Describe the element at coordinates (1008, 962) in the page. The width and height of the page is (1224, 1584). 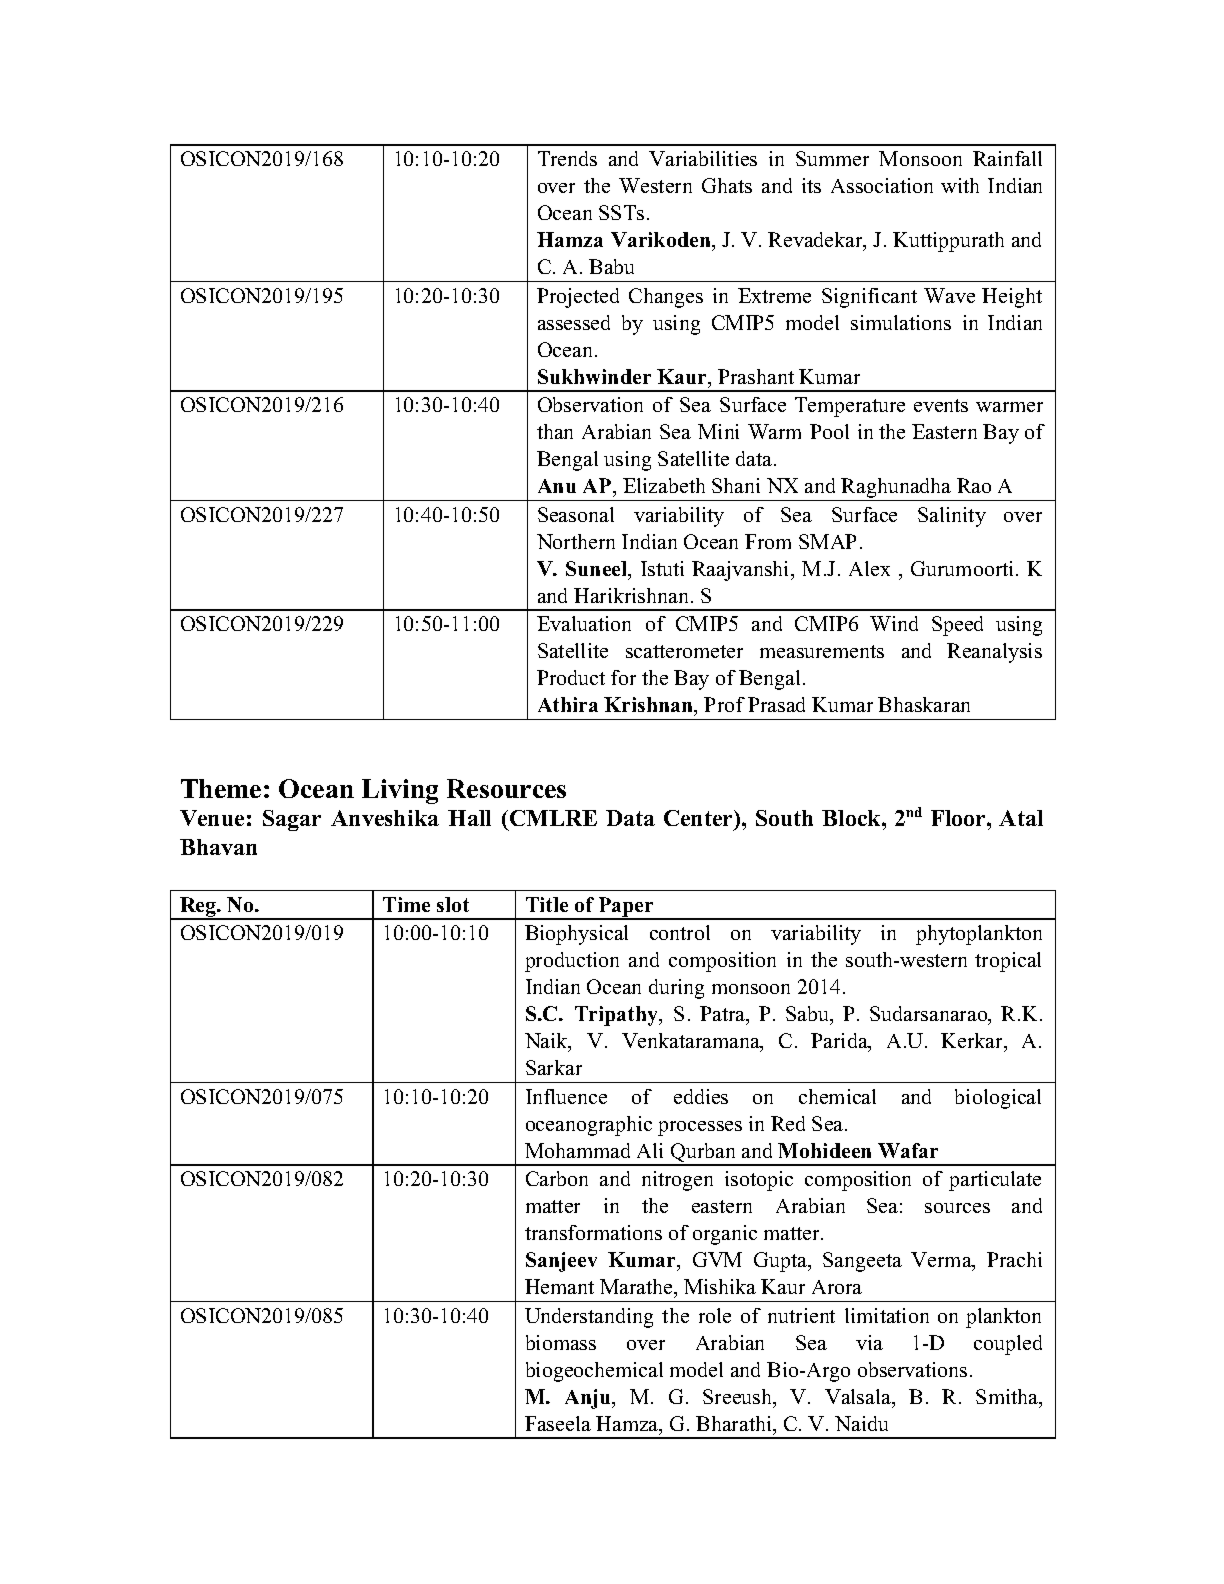
I see `tropical` at that location.
